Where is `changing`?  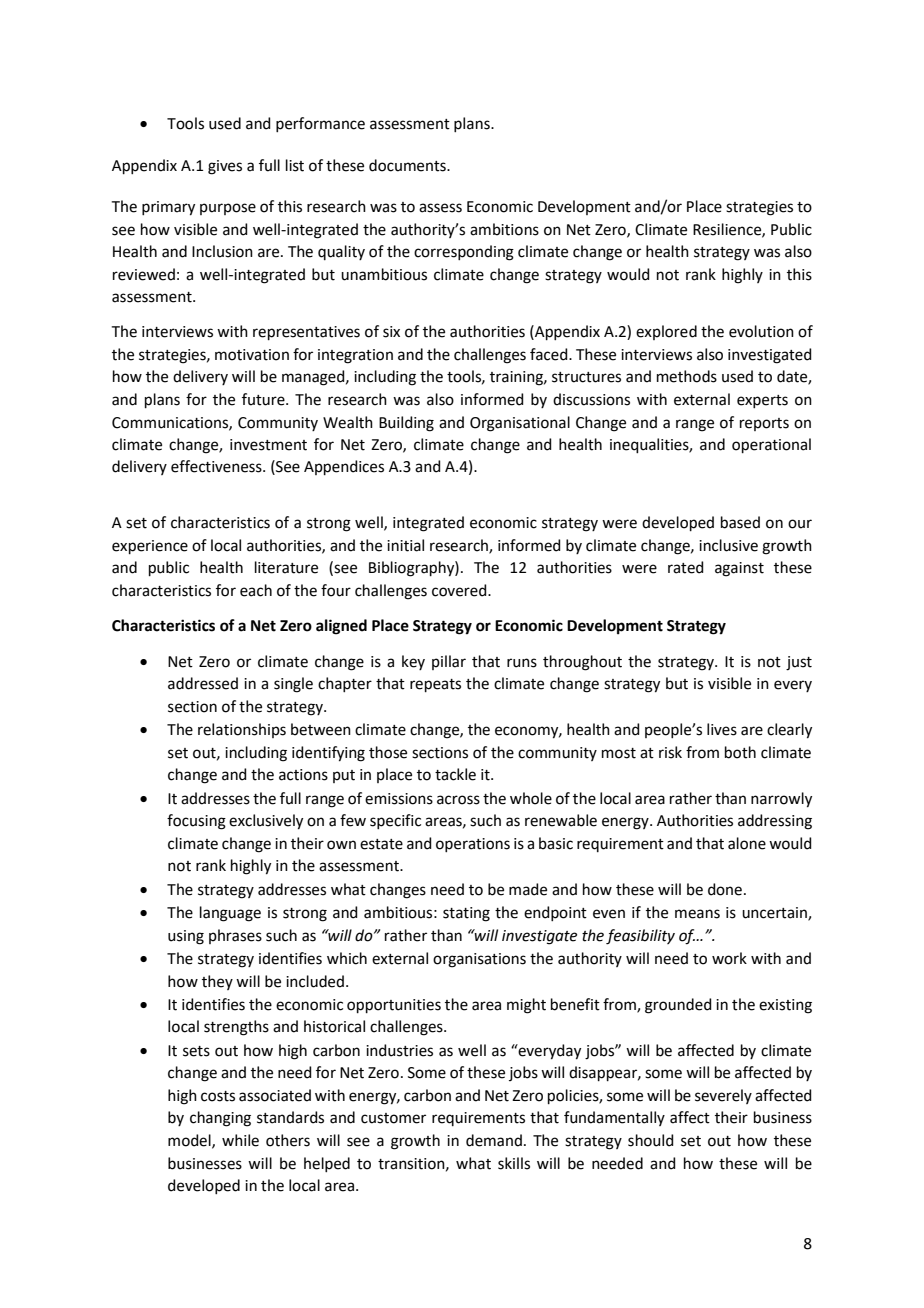
changing is located at coordinates (220, 1119).
